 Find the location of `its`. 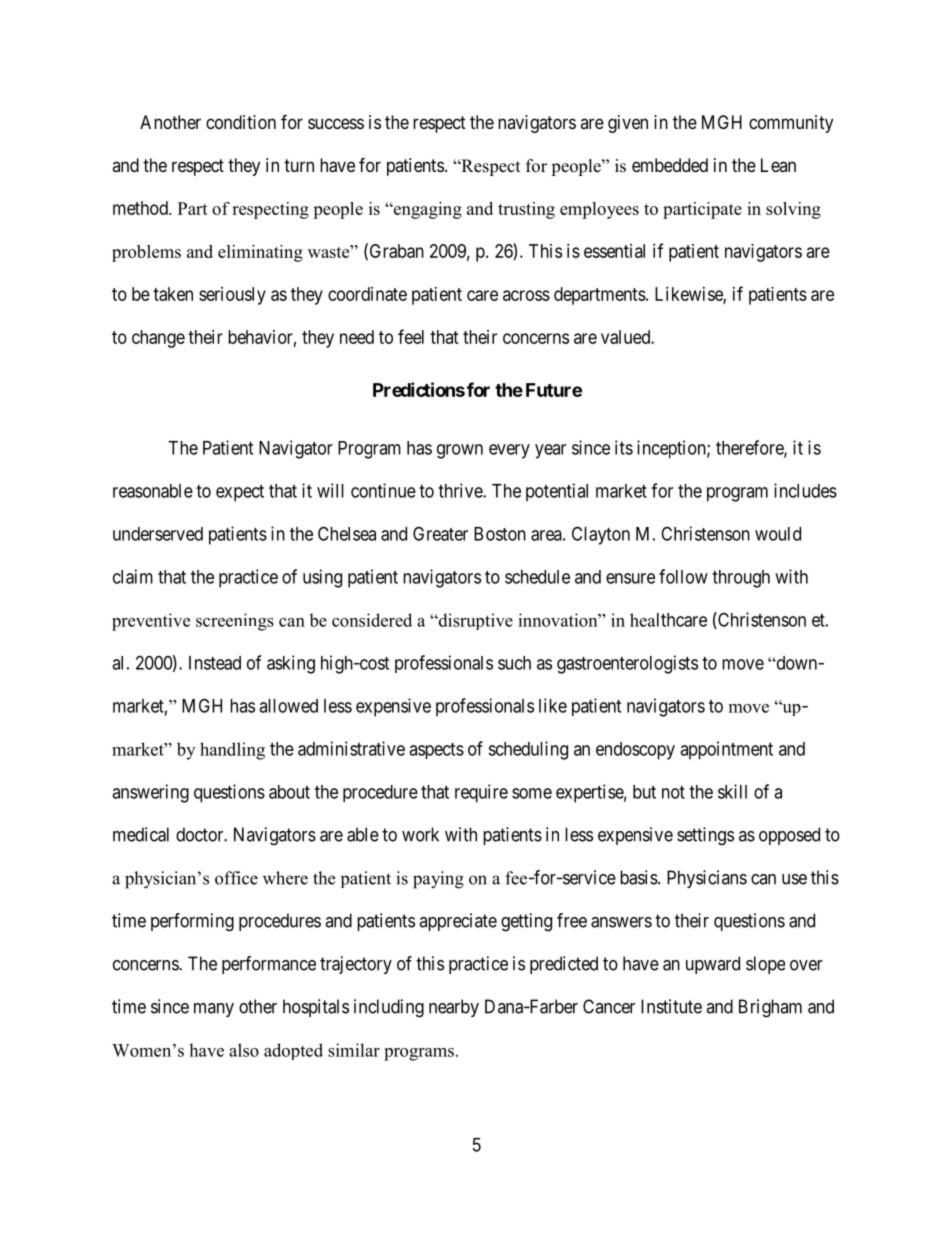

its is located at coordinates (624, 447).
